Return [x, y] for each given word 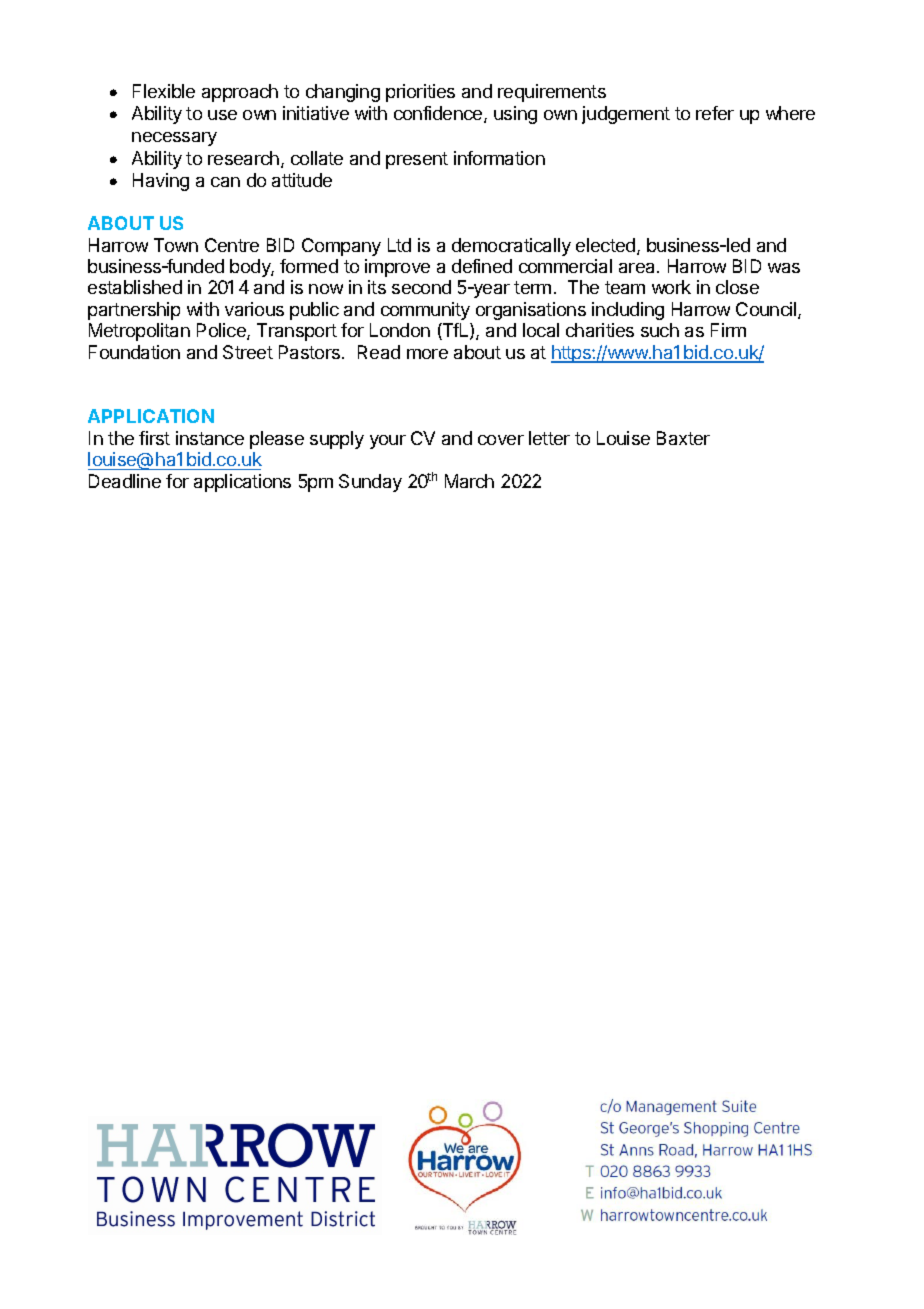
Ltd [399, 245]
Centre [232, 245]
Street [248, 352]
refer [715, 113]
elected [605, 245]
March [469, 481]
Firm [728, 330]
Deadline [125, 481]
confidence [439, 114]
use [222, 115]
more [427, 354]
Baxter [683, 438]
